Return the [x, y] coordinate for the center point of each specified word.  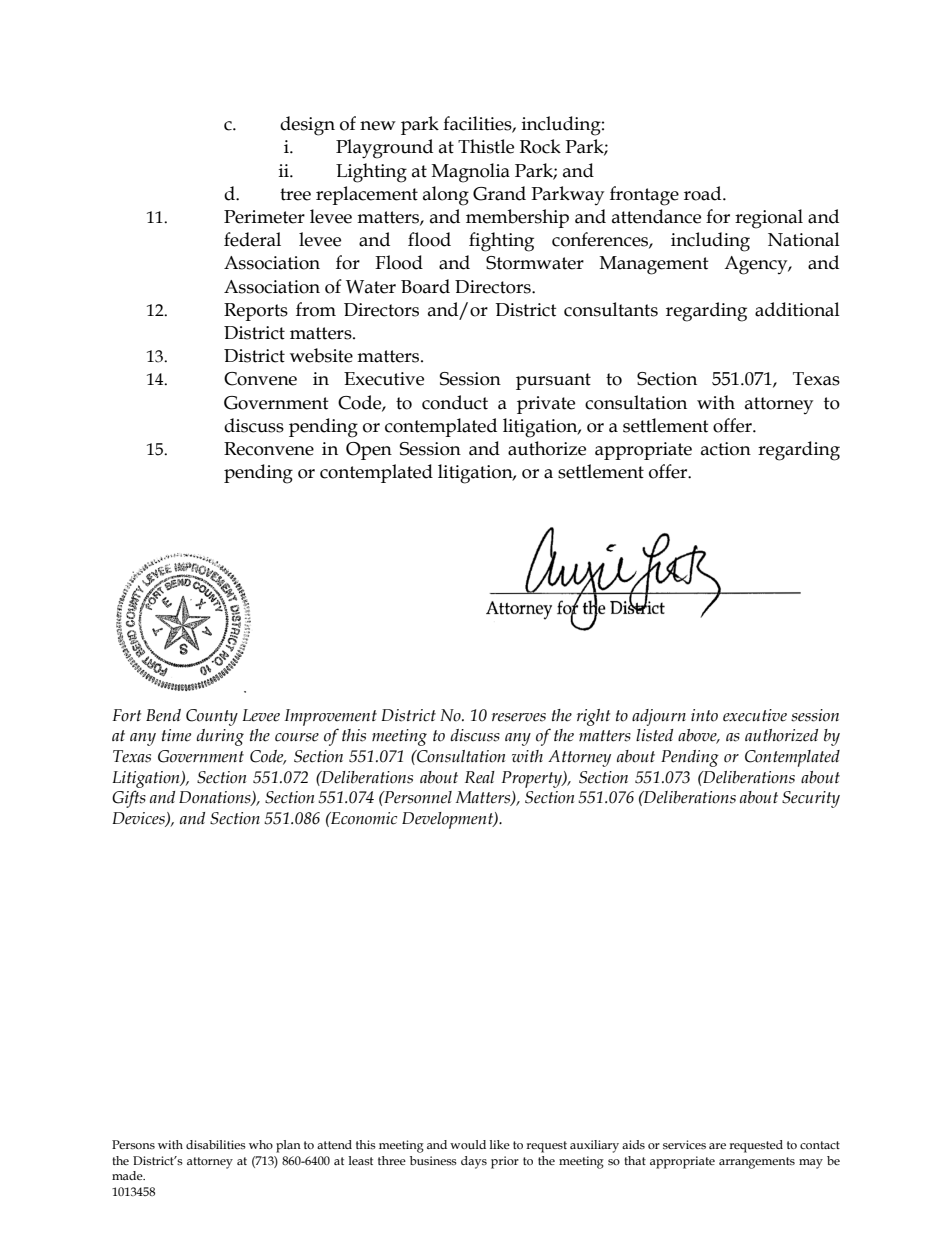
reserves [519, 717]
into [704, 715]
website [321, 355]
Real [480, 777]
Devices [139, 819]
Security [811, 799]
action [726, 449]
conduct [455, 402]
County [212, 717]
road [704, 193]
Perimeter [264, 217]
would [468, 1144]
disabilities [216, 1144]
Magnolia [471, 173]
